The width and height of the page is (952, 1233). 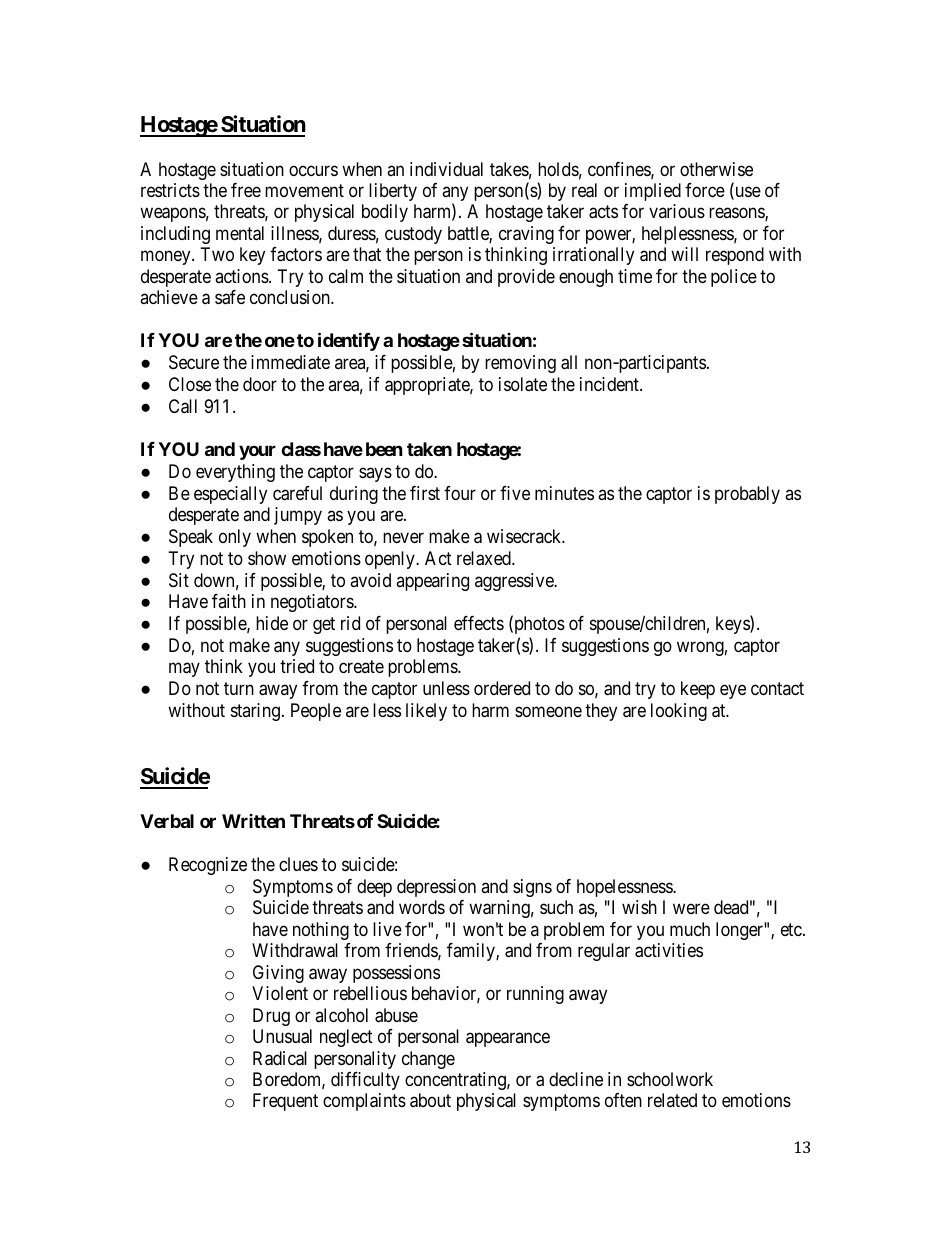 I want to click on appearance, so click(x=508, y=1039).
